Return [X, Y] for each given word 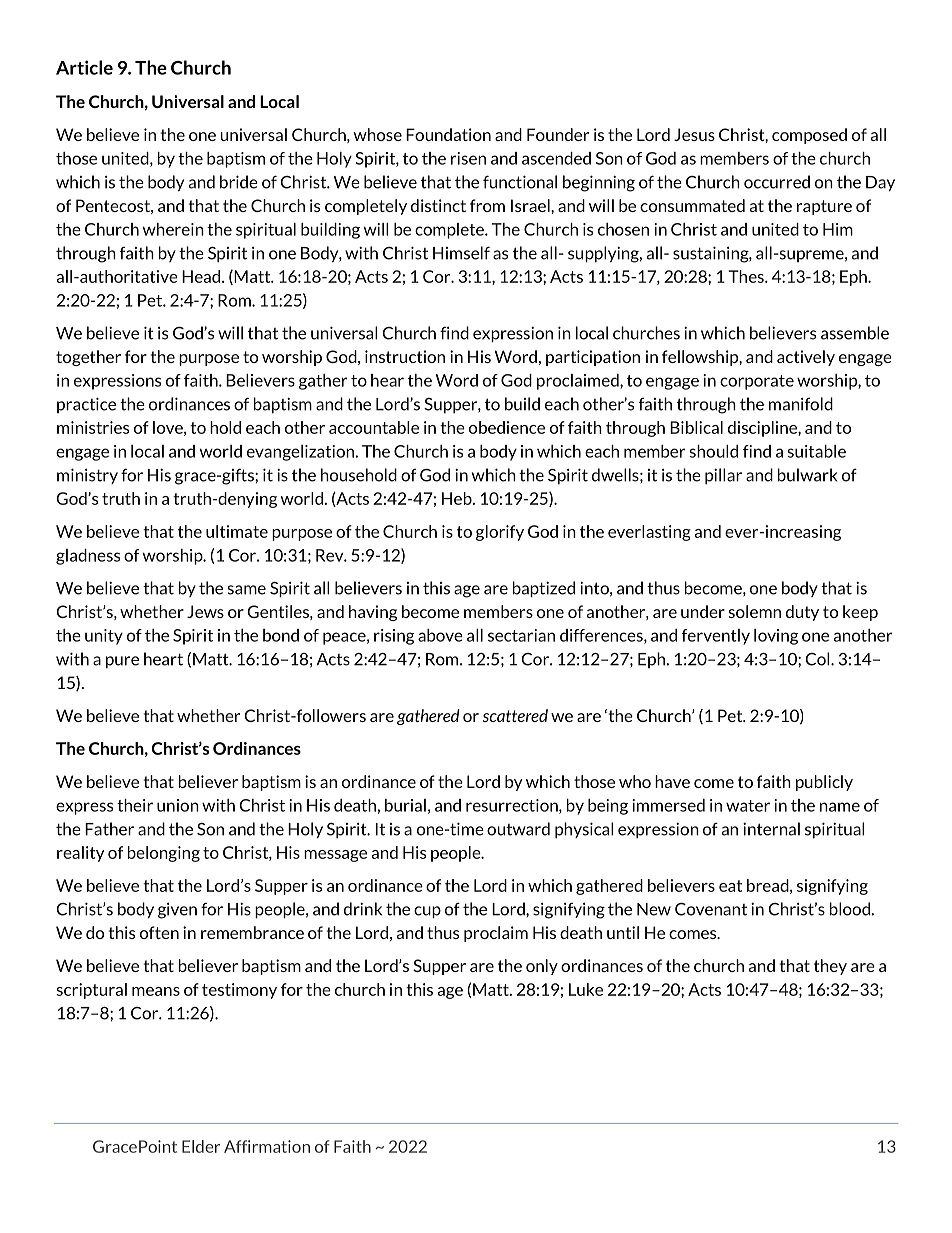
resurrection [513, 806]
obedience [507, 427]
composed [809, 136]
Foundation [448, 134]
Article [84, 67]
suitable [816, 451]
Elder [201, 1146]
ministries [93, 427]
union [178, 805]
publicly [824, 783]
